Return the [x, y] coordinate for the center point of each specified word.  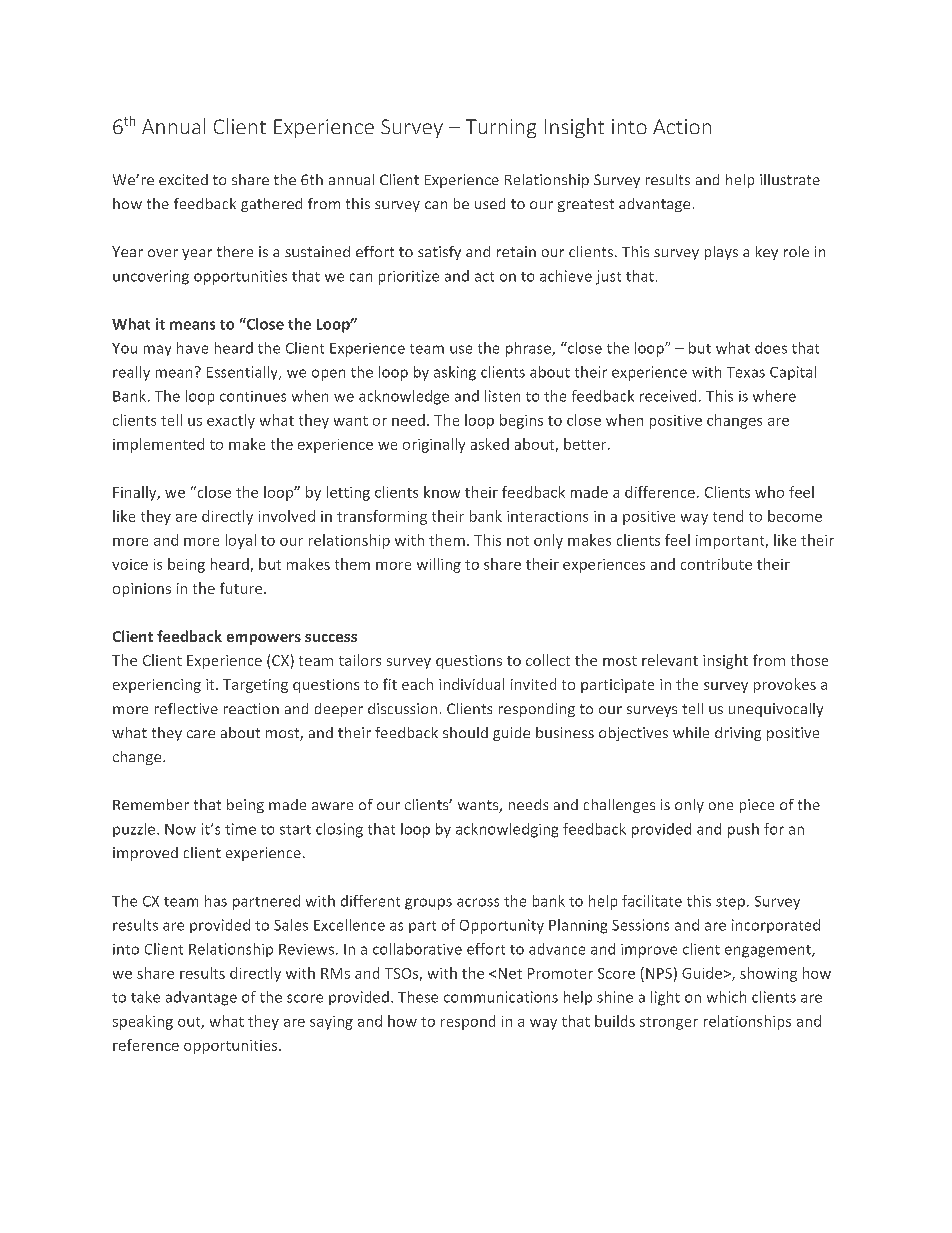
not [518, 541]
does [771, 348]
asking [455, 373]
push [743, 830]
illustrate [790, 179]
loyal [241, 541]
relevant [670, 660]
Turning [501, 128]
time [240, 829]
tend [728, 516]
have [192, 348]
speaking [143, 1022]
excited [183, 179]
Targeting [255, 686]
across [478, 902]
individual [471, 684]
